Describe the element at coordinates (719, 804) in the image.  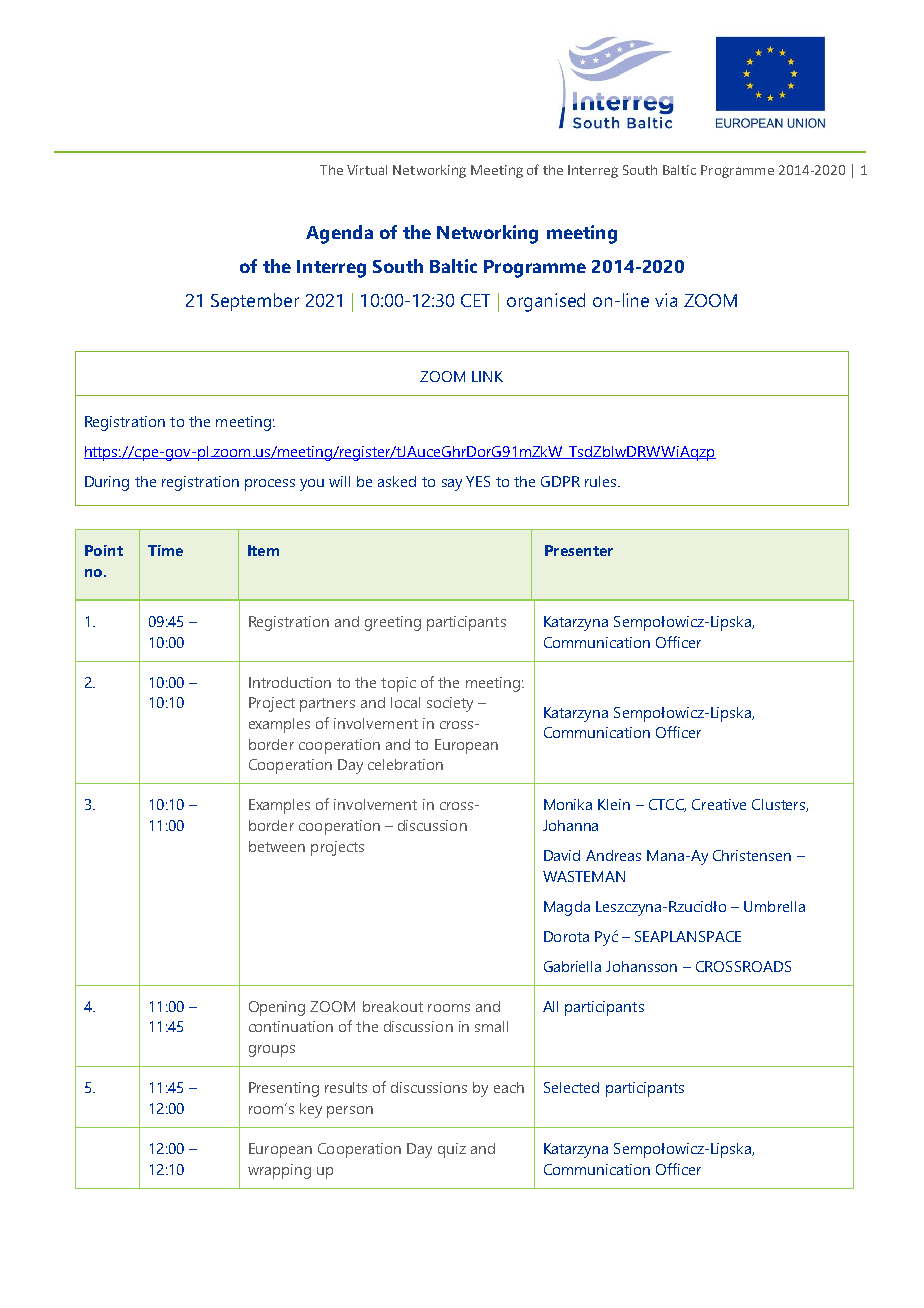
I see `Creative` at that location.
